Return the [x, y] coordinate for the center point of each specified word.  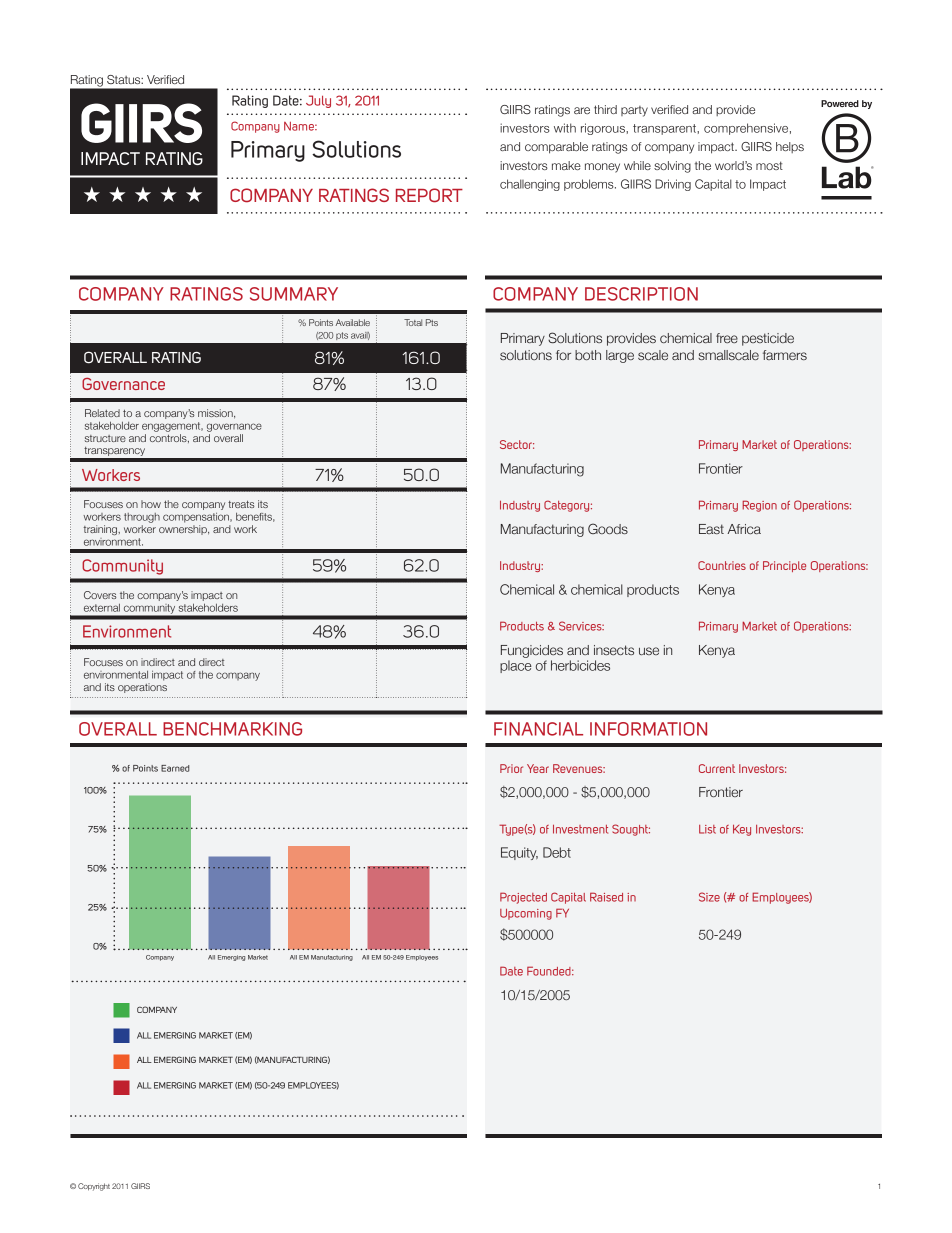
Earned [175, 768]
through [142, 518]
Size [709, 897]
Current [717, 768]
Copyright [94, 1187]
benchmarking [232, 729]
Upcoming [526, 914]
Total [413, 322]
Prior [511, 768]
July [318, 101]
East [711, 529]
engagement [172, 427]
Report [429, 195]
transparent [665, 129]
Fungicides [532, 651]
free [727, 338]
